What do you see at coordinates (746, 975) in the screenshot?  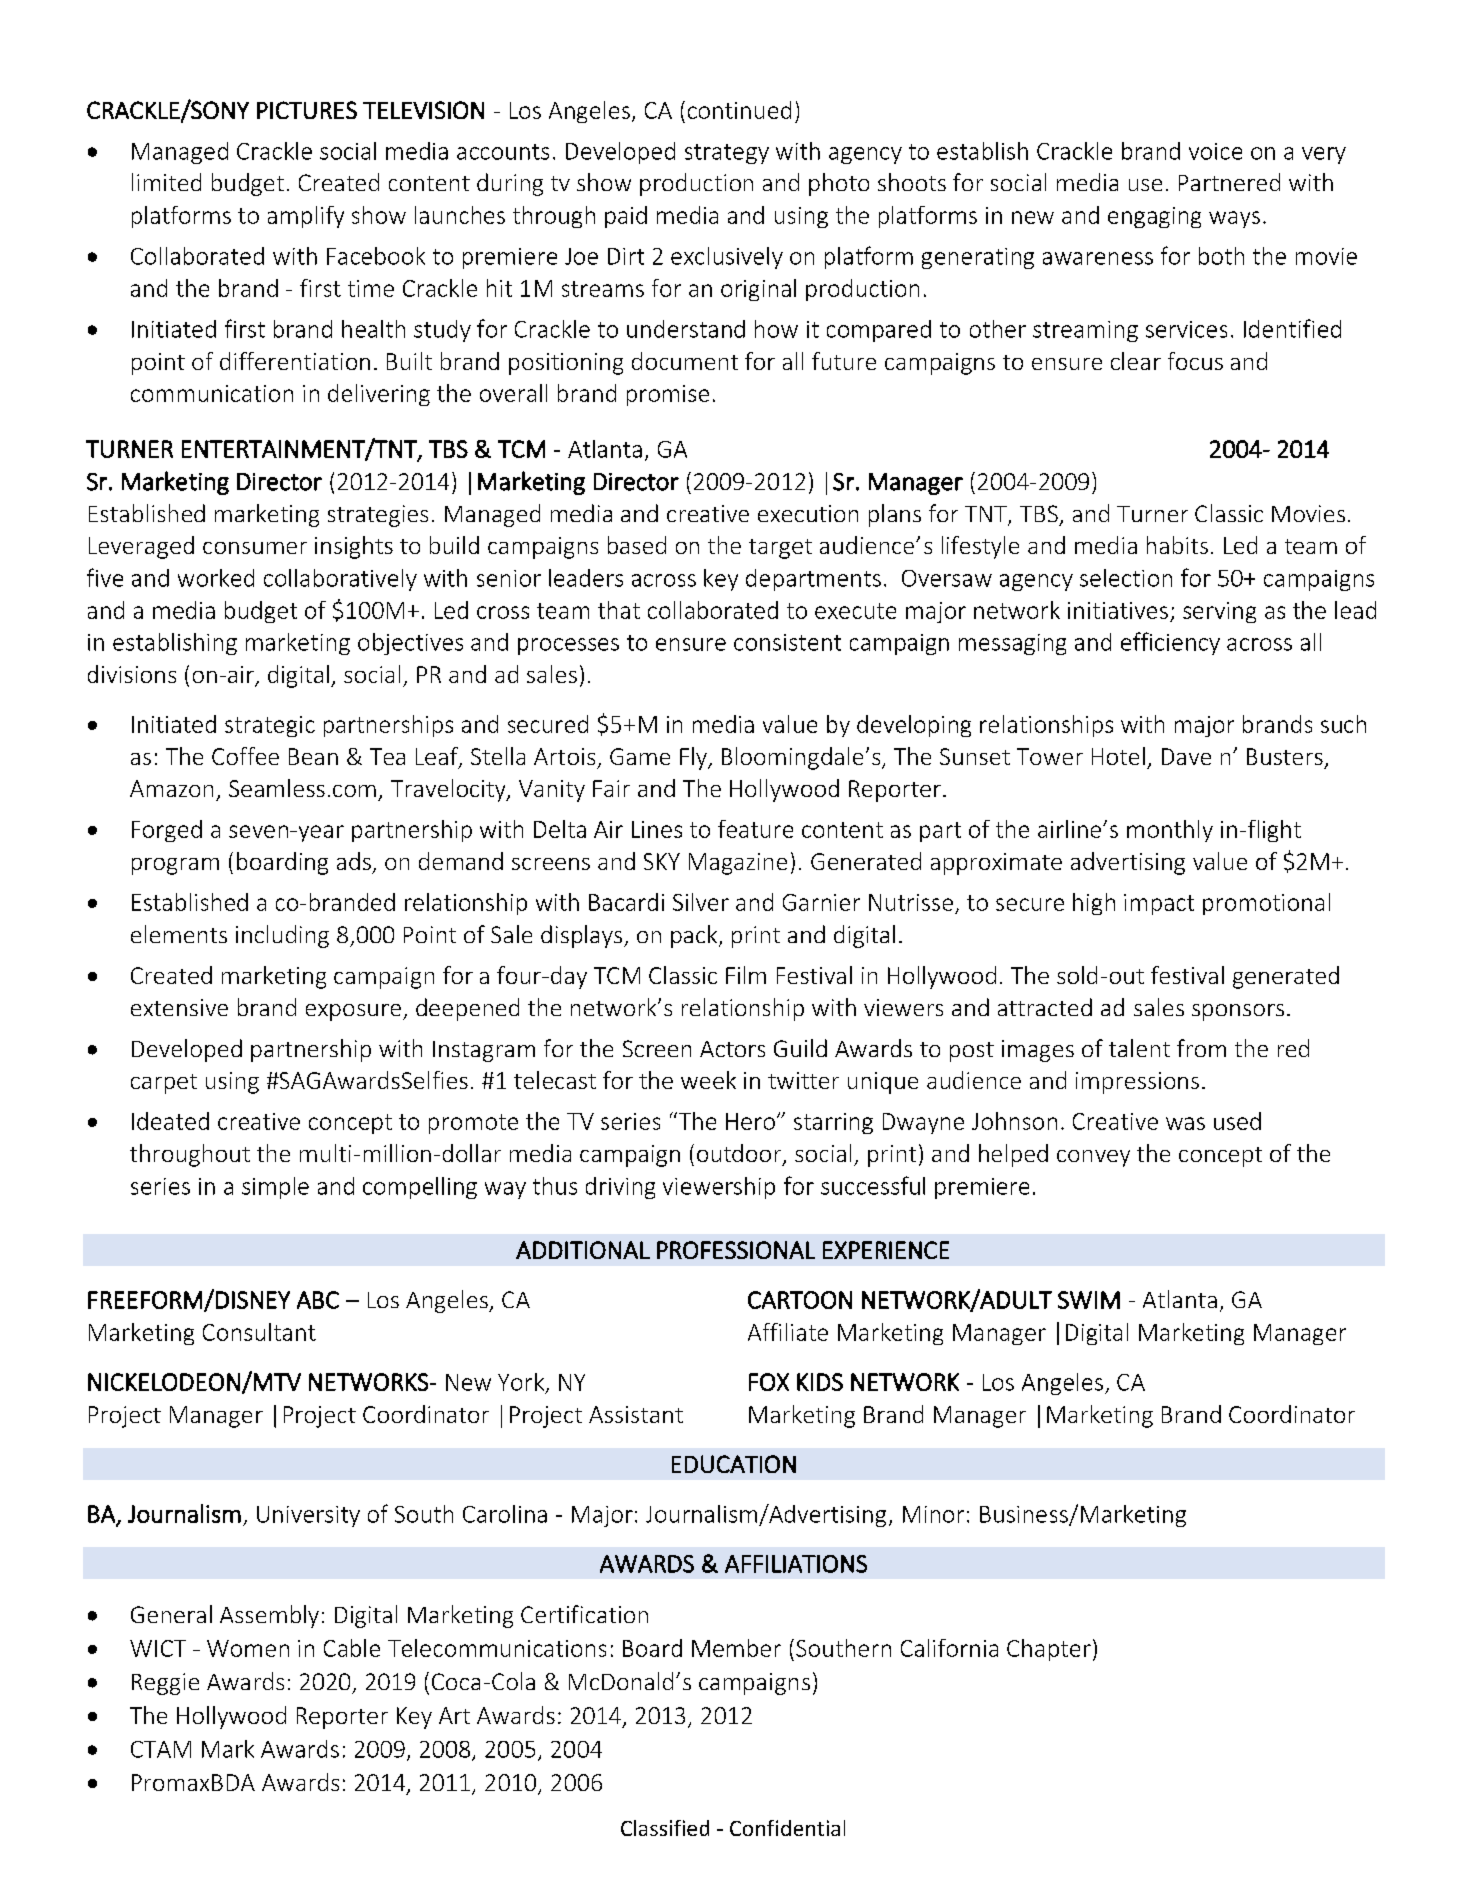 I see `Film` at bounding box center [746, 975].
